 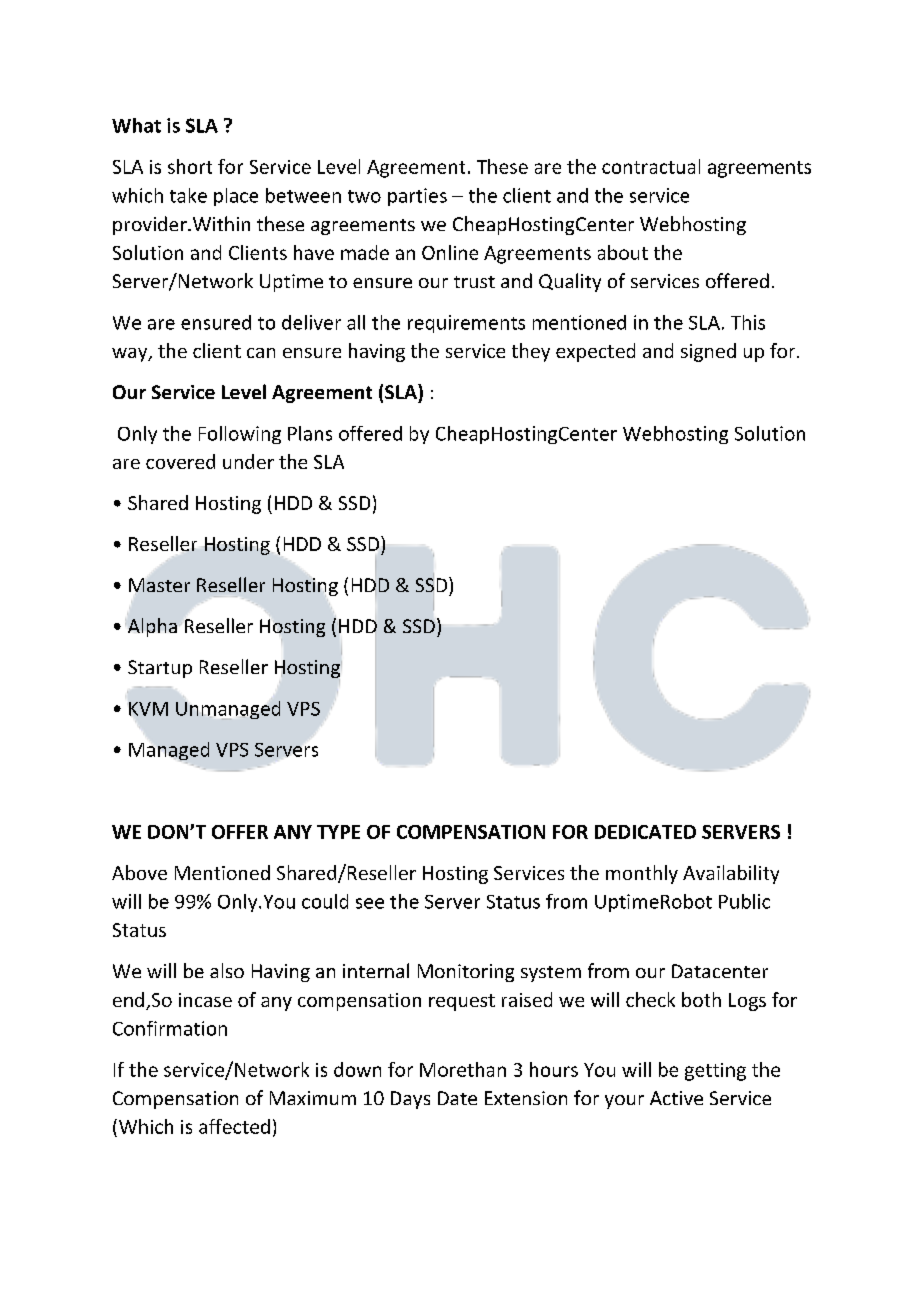 I want to click on short, so click(x=190, y=166).
